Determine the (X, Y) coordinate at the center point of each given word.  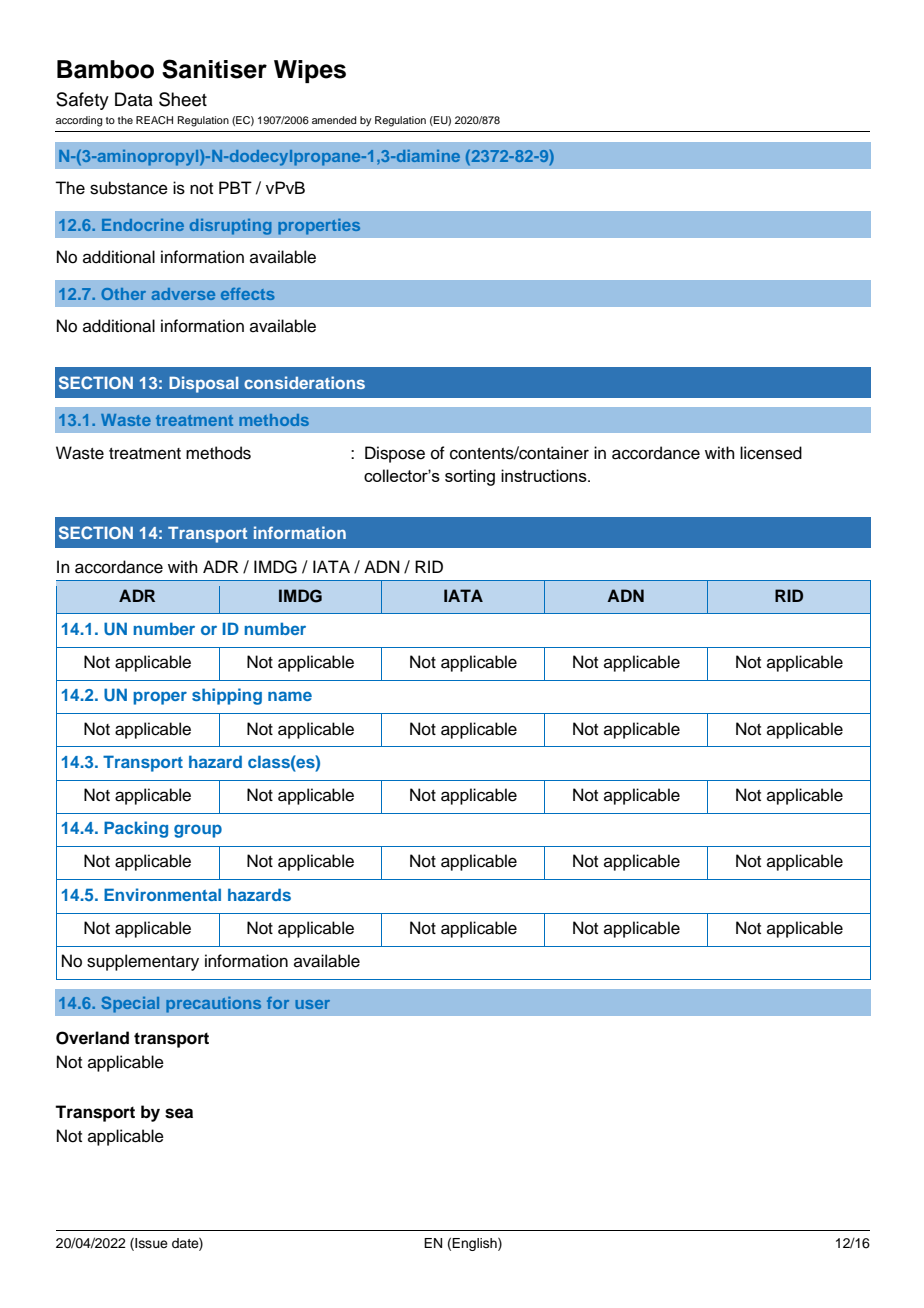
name (290, 696)
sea (179, 1113)
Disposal (203, 384)
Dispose (395, 454)
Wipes (310, 71)
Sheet (183, 99)
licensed (771, 453)
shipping (227, 696)
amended (334, 120)
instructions (545, 475)
